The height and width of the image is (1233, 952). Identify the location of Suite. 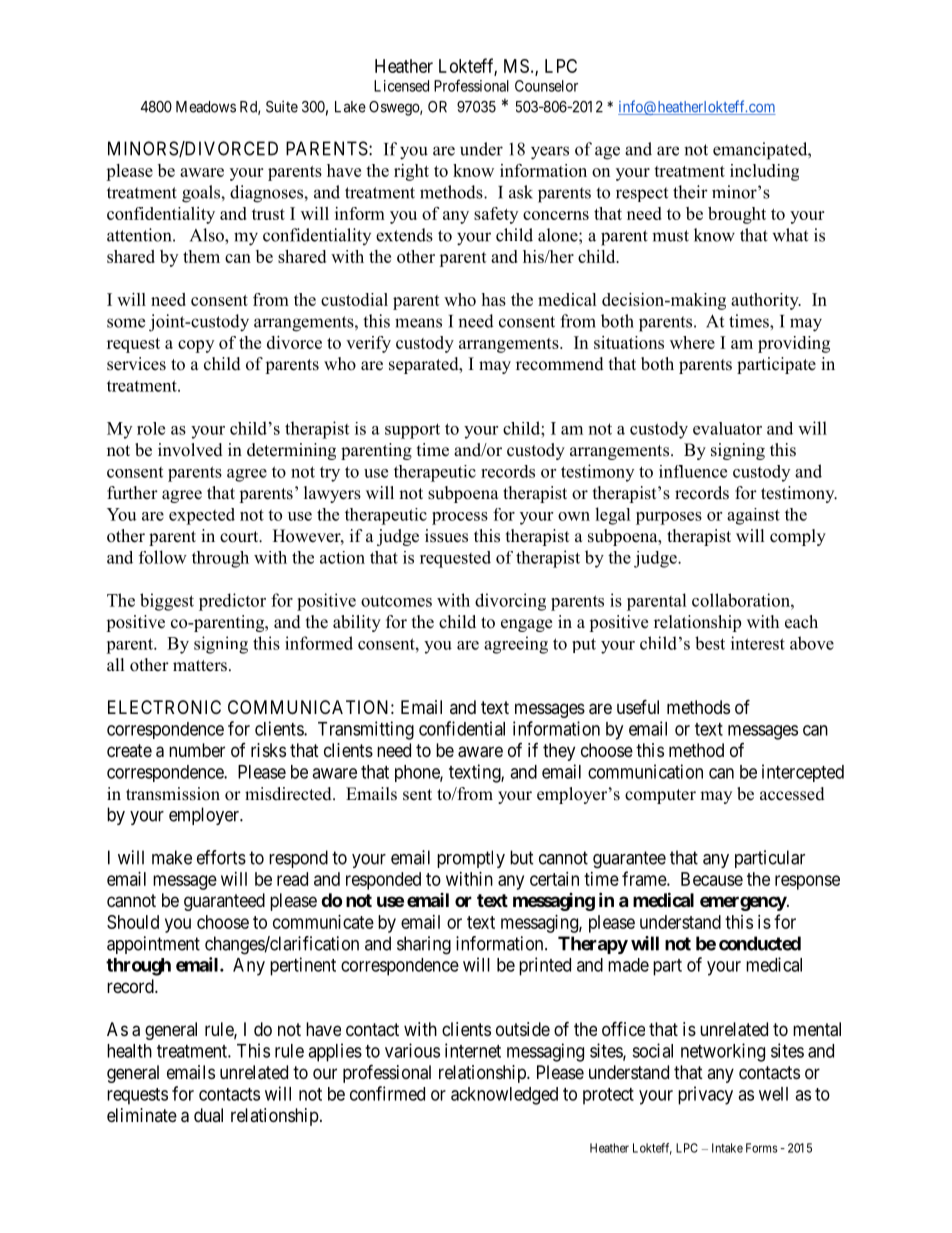
(282, 106).
